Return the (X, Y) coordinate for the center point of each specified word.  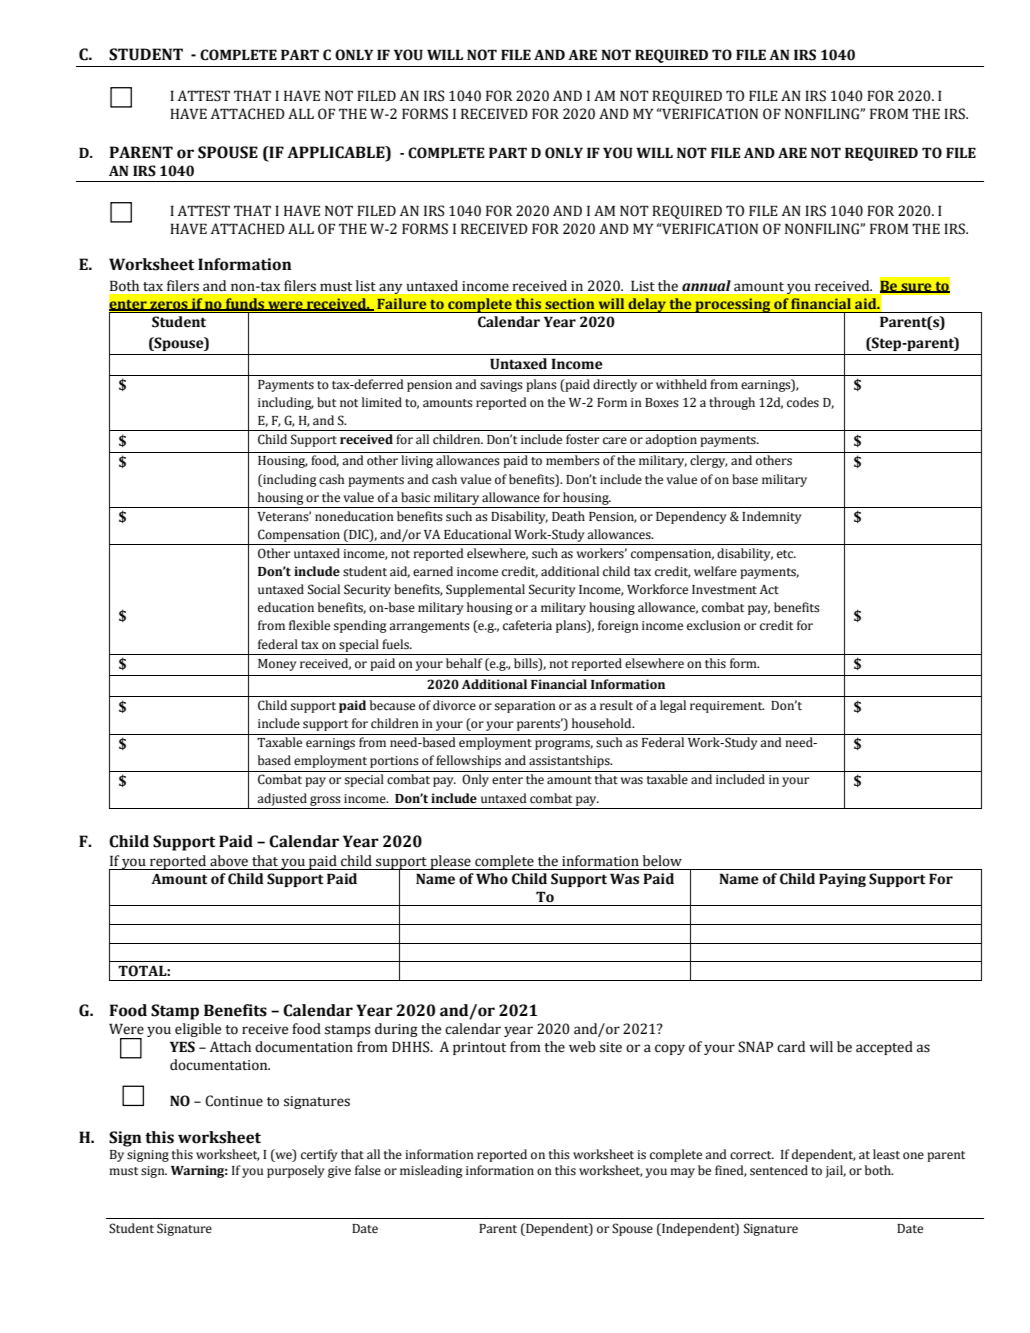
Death (568, 516)
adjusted (282, 799)
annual (706, 285)
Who (492, 879)
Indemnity (772, 517)
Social (324, 589)
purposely (296, 1171)
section (569, 303)
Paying (842, 880)
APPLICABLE (337, 152)
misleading (431, 1171)
